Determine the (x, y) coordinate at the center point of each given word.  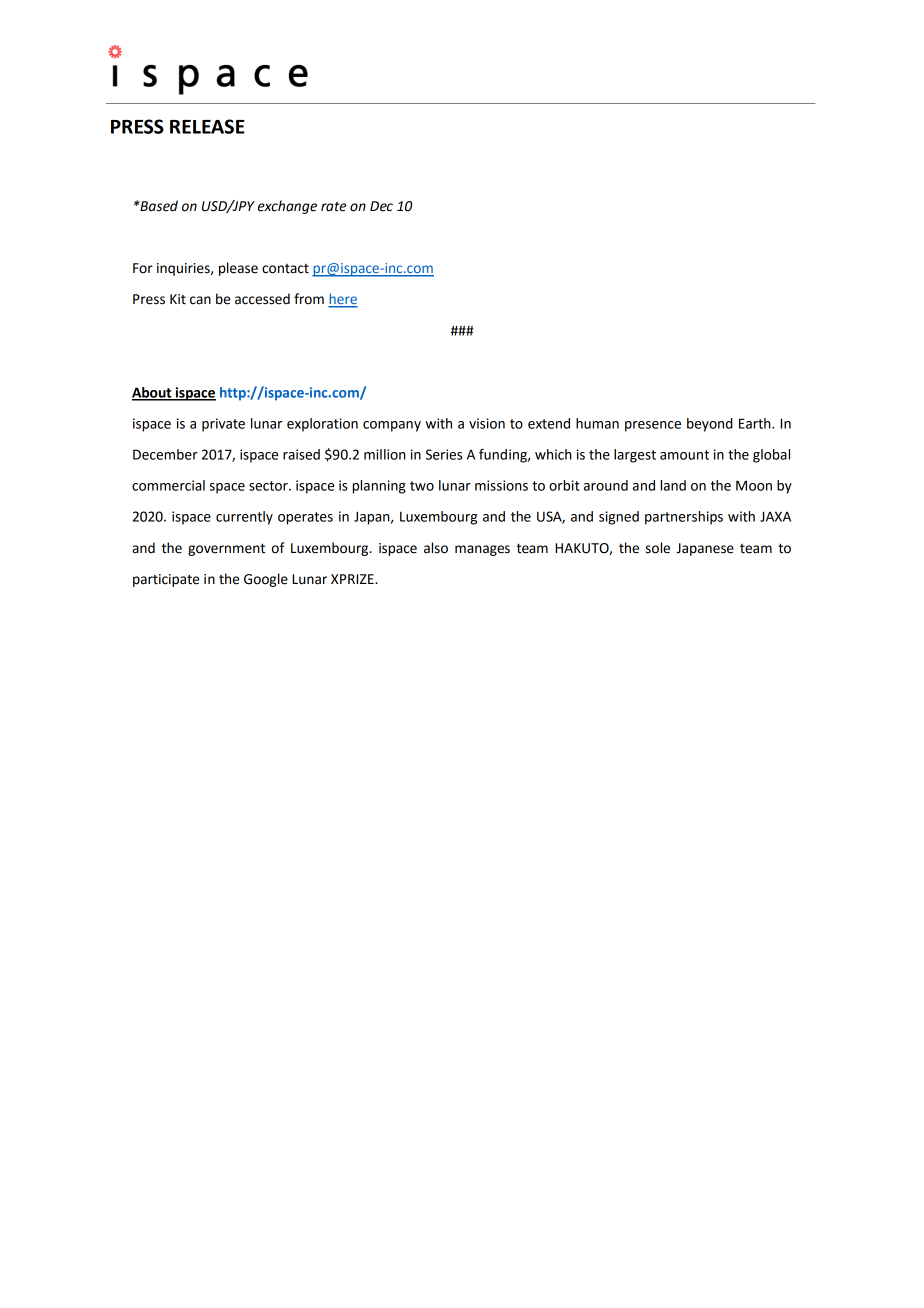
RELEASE (207, 126)
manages (482, 550)
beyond (709, 425)
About (153, 393)
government (226, 549)
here (343, 300)
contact (285, 269)
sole (658, 548)
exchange (287, 207)
